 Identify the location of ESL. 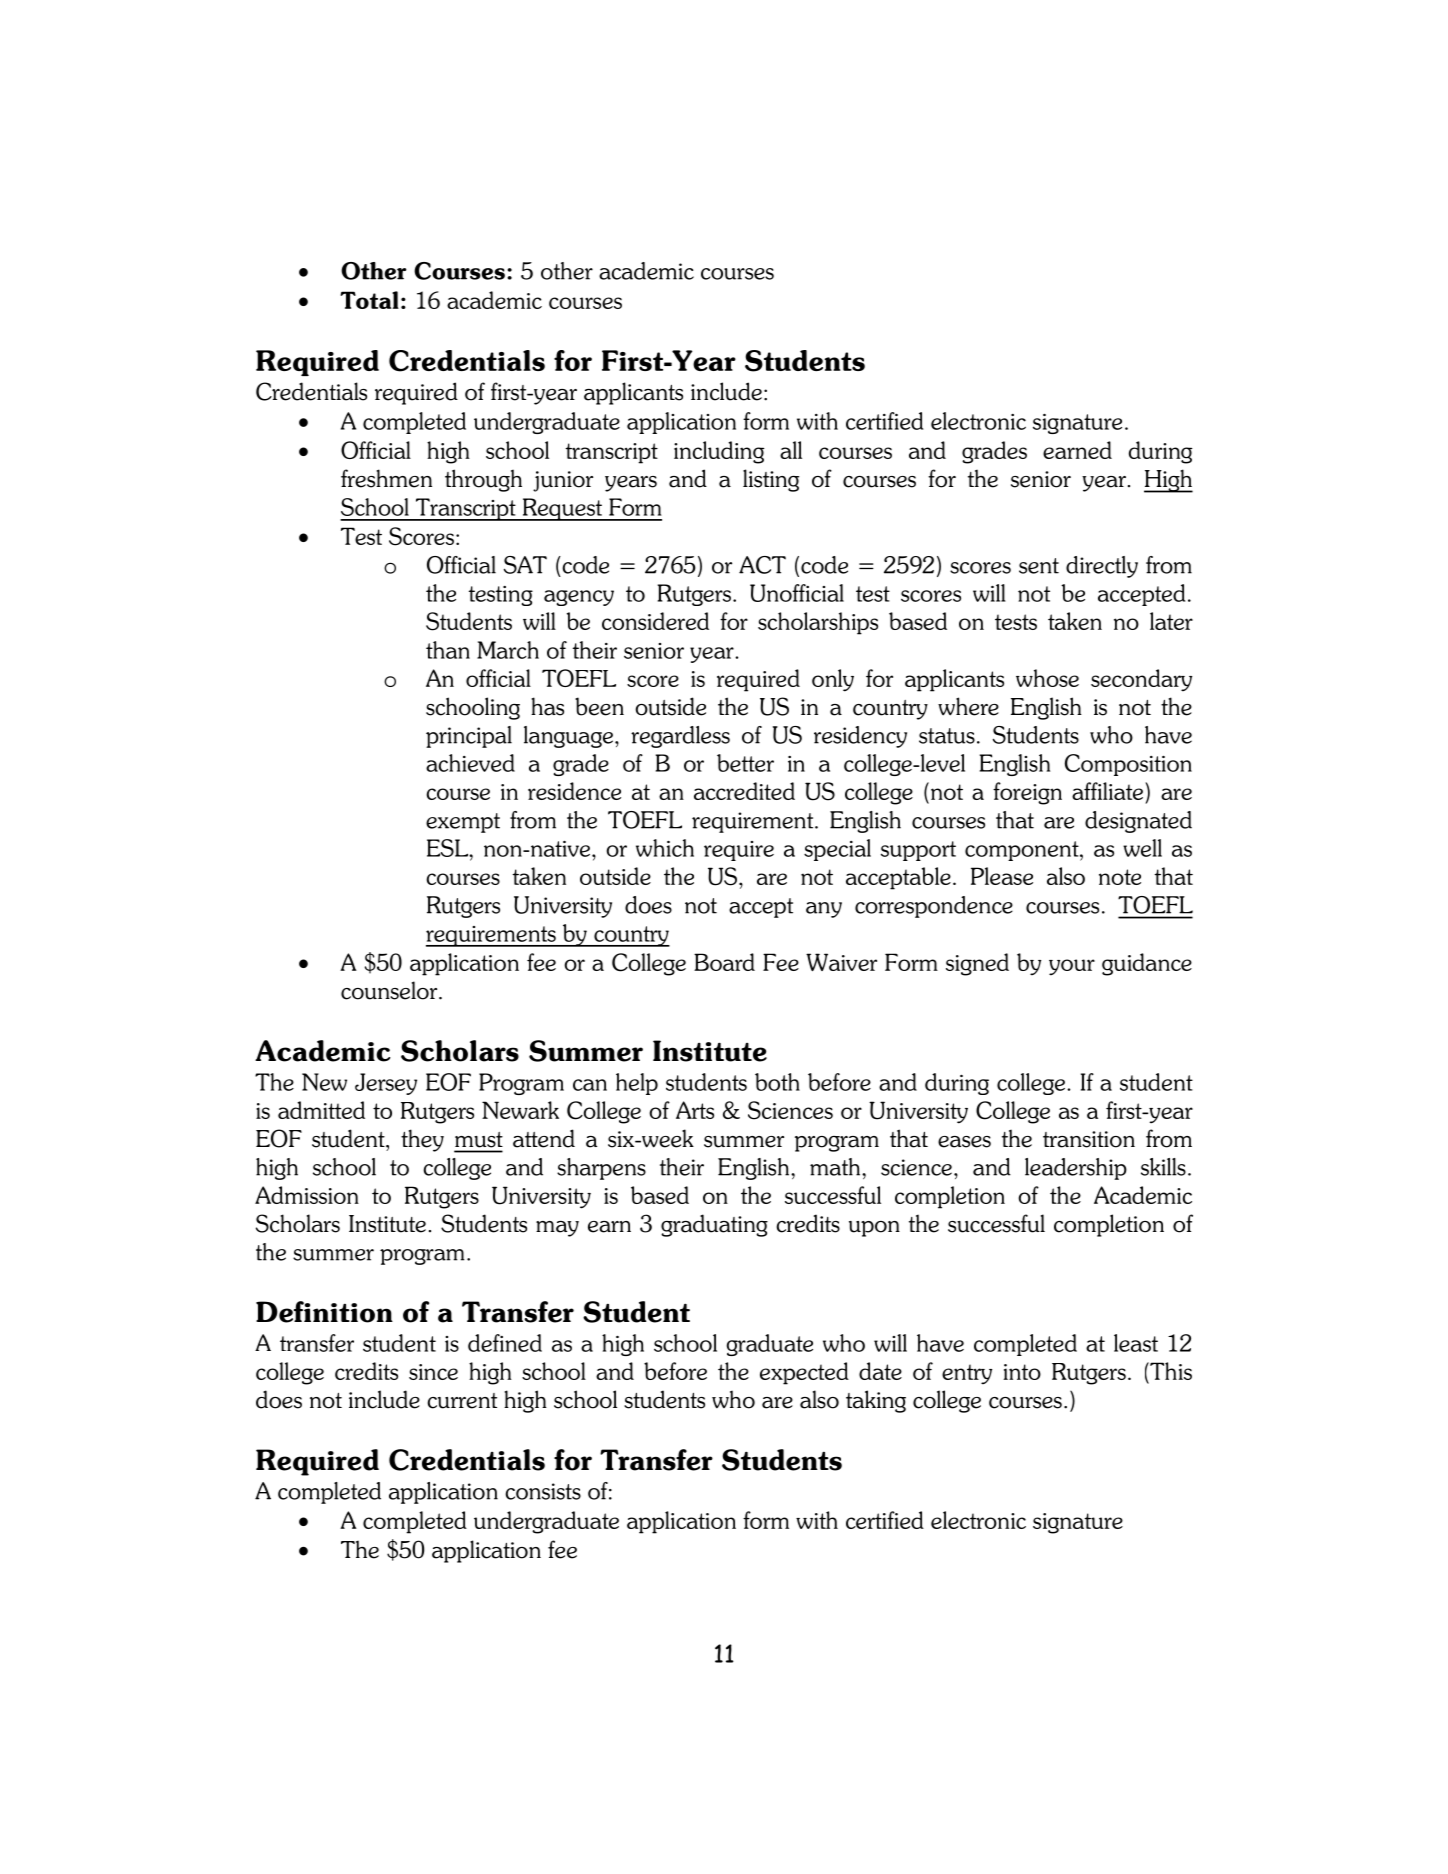
(449, 848).
